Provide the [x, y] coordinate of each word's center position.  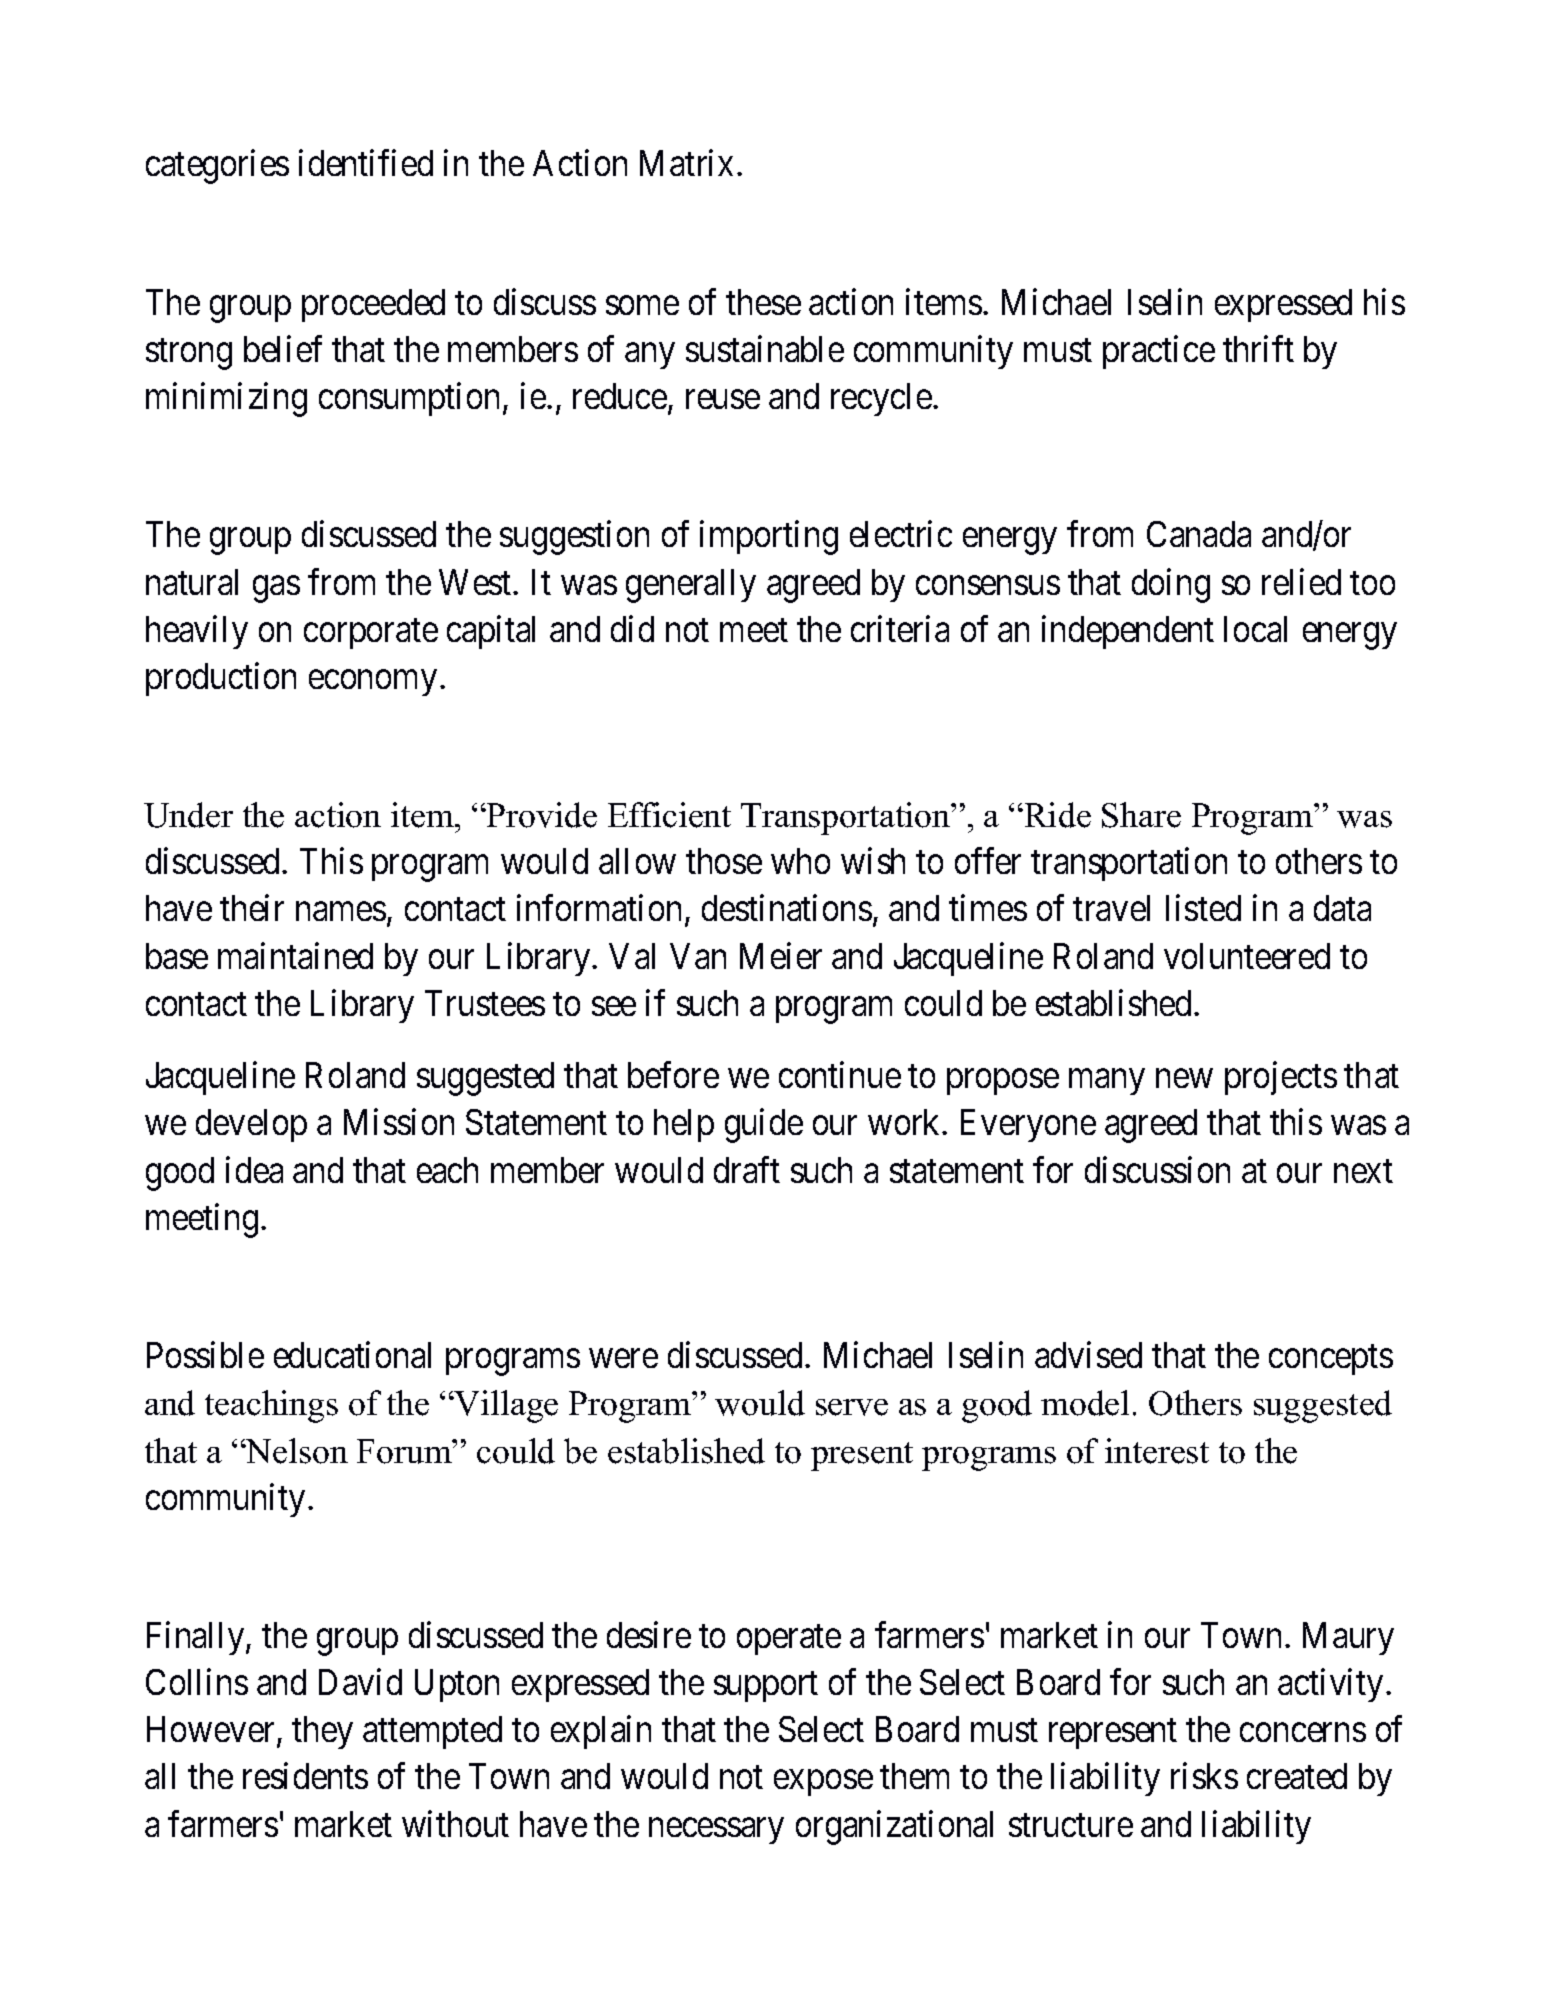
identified [366, 163]
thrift [1258, 348]
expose [823, 1783]
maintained [295, 955]
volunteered [1247, 956]
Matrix [686, 163]
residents [305, 1776]
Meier [781, 955]
